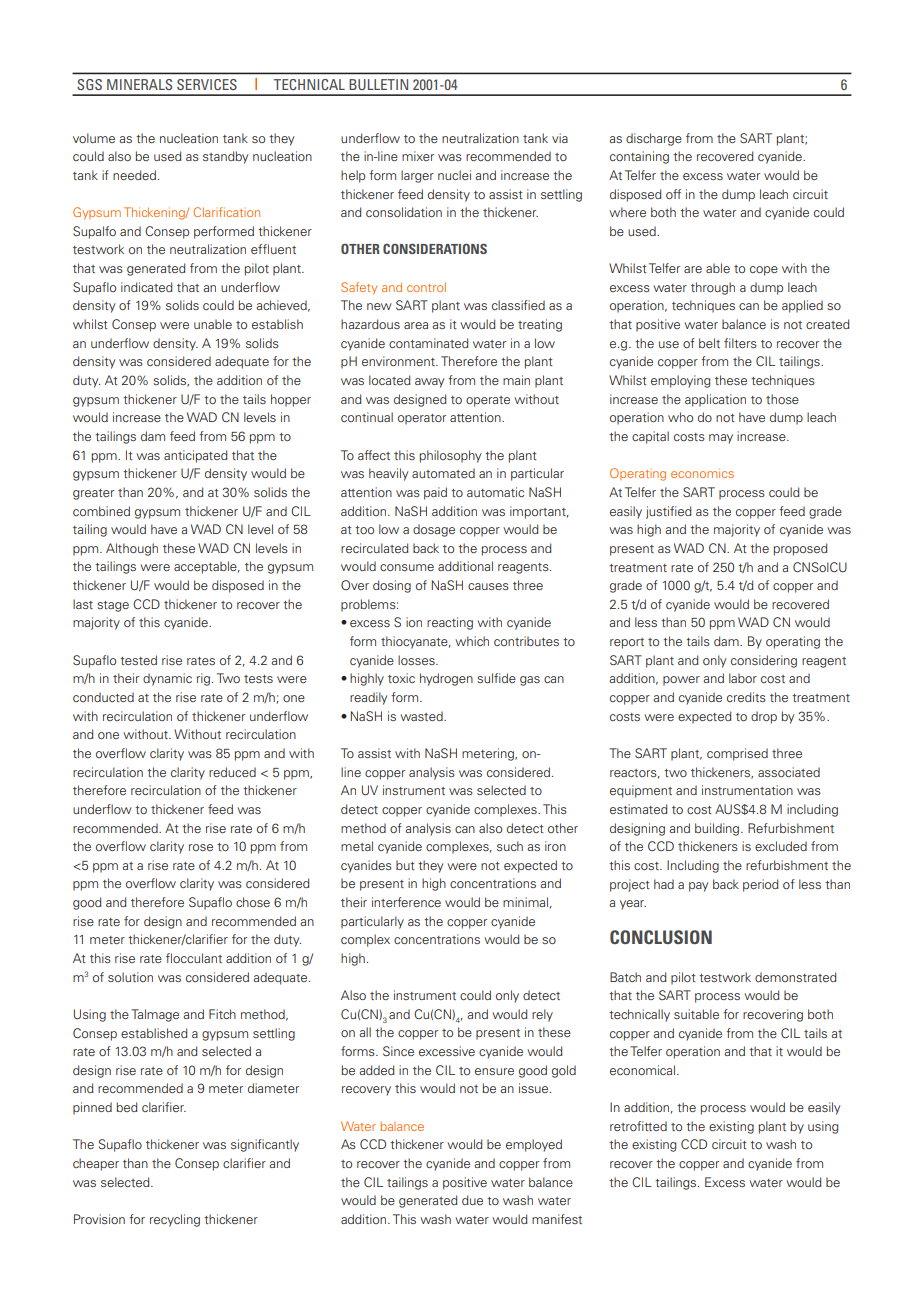 Image resolution: width=924 pixels, height=1308 pixels. What do you see at coordinates (764, 661) in the screenshot?
I see `considering` at bounding box center [764, 661].
